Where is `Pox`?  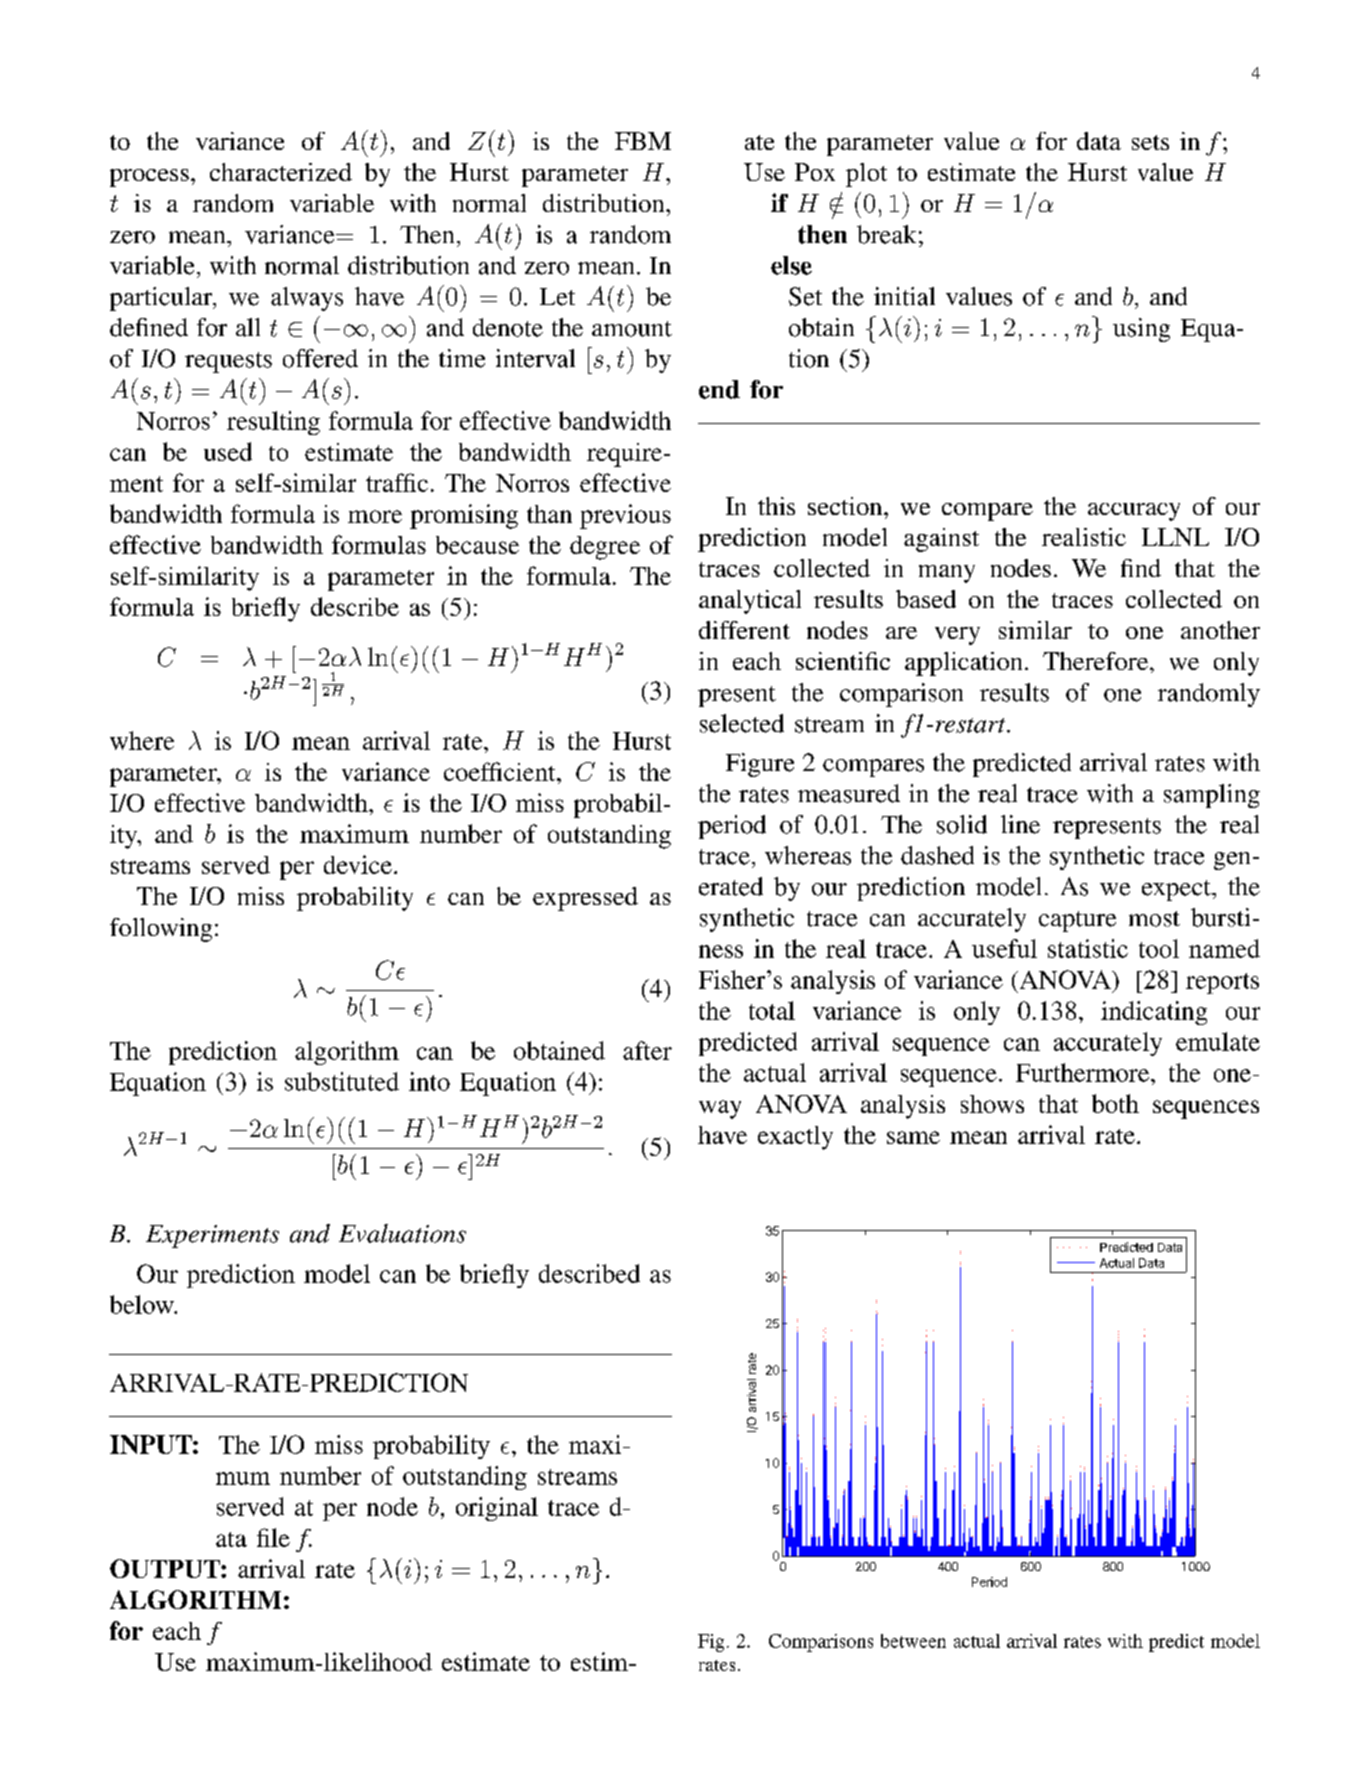
Pox is located at coordinates (815, 172).
